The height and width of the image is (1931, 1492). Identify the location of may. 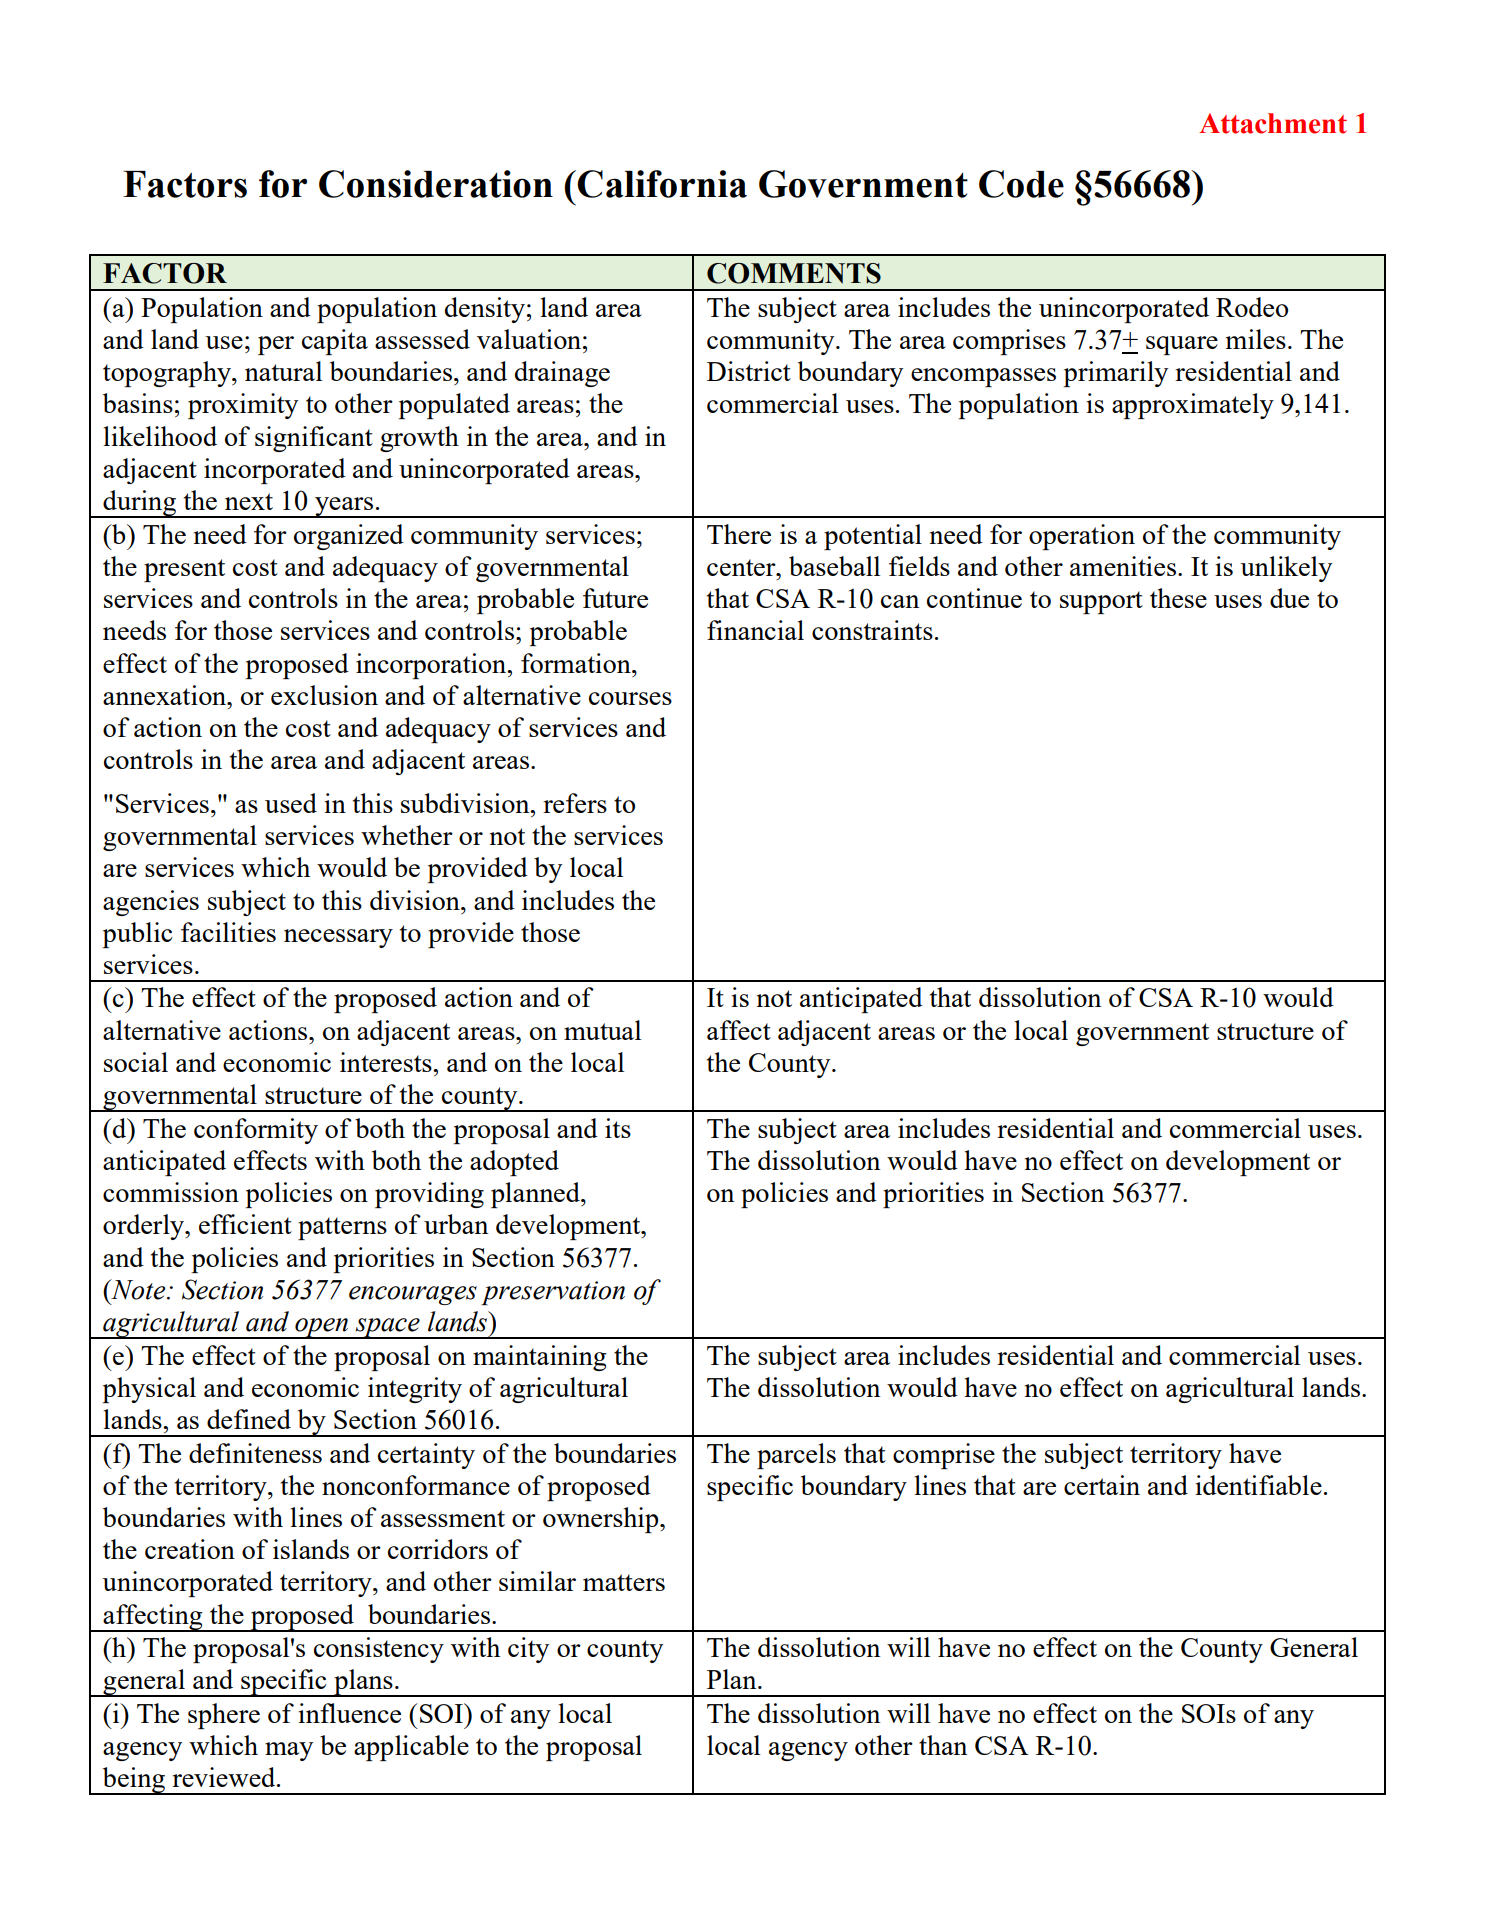
(289, 1751).
